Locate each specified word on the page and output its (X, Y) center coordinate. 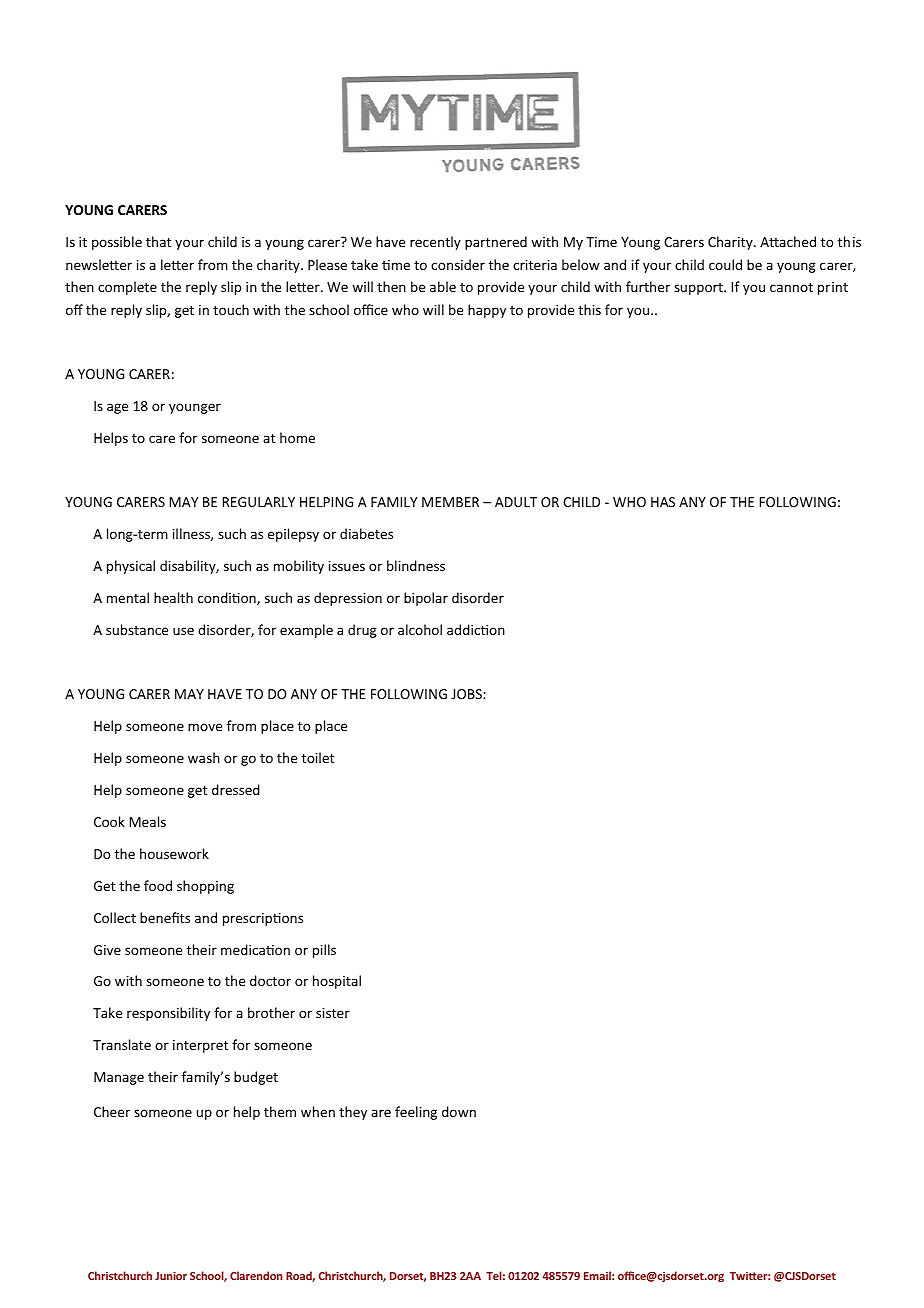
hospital (337, 982)
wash (204, 757)
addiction (476, 629)
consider (458, 264)
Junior (171, 1275)
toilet (318, 757)
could (725, 264)
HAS (663, 502)
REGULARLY (258, 502)
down (459, 1111)
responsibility (168, 1014)
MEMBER (450, 502)
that (158, 241)
